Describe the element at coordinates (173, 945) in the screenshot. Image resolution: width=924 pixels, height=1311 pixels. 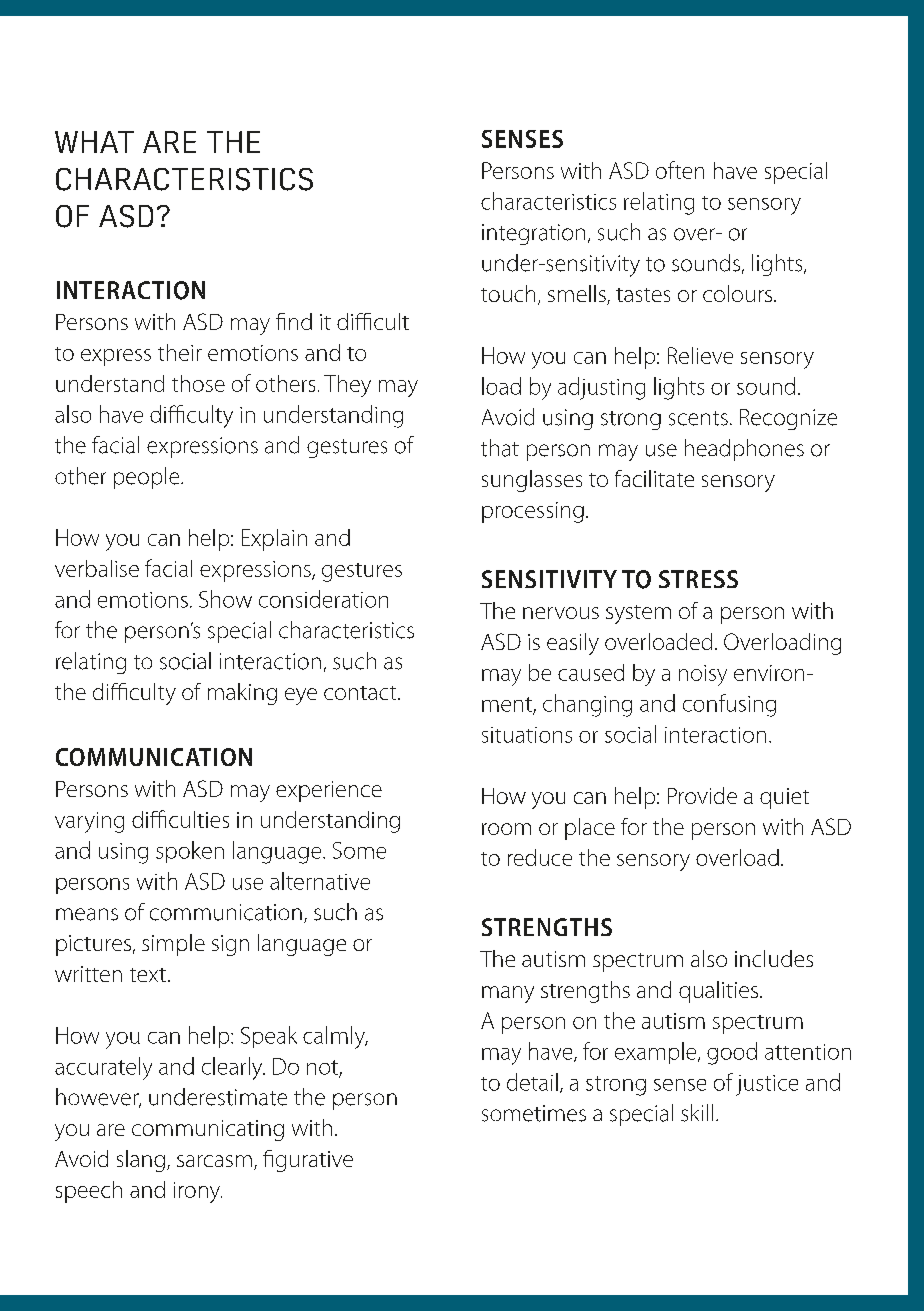
I see `simple` at that location.
